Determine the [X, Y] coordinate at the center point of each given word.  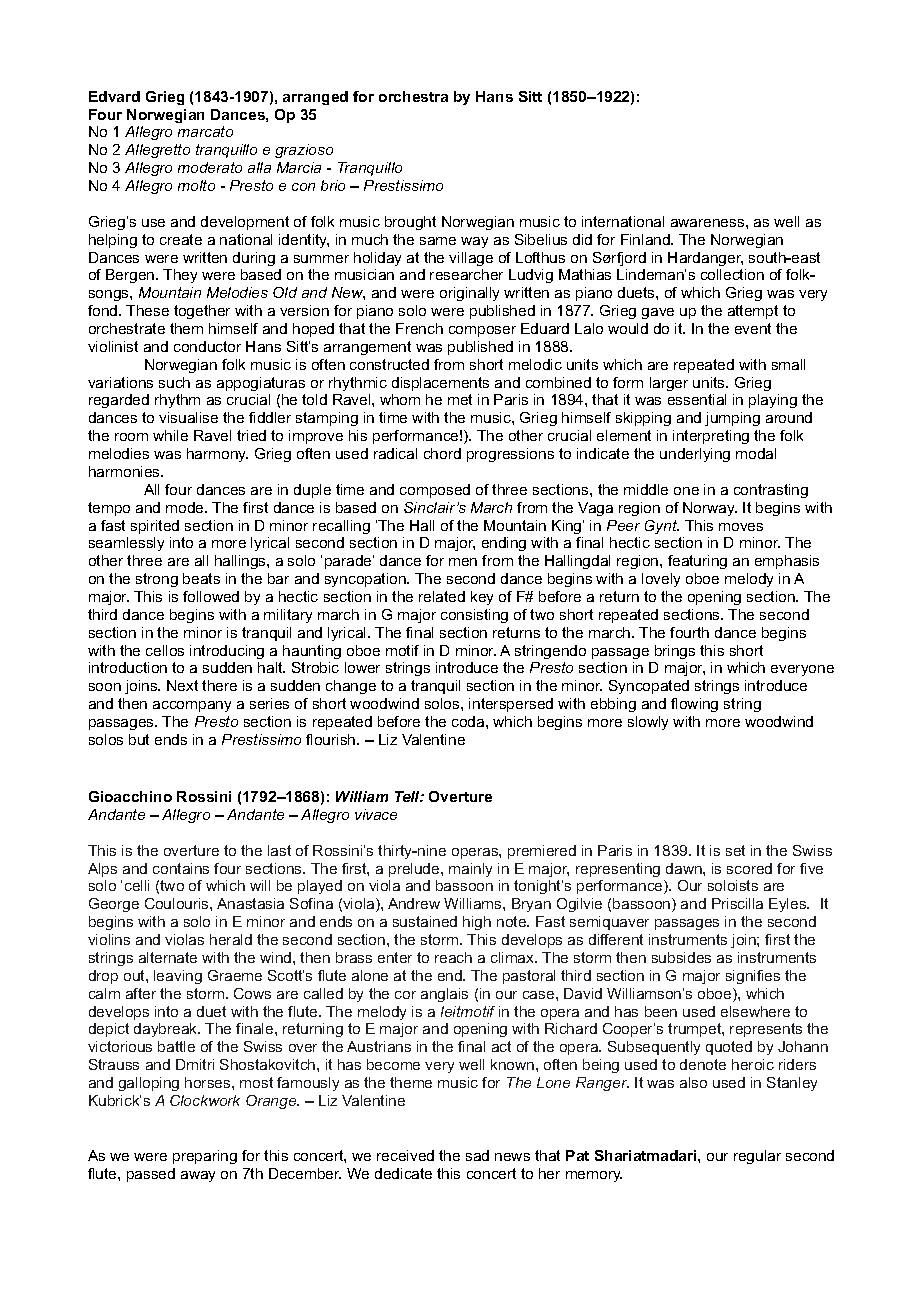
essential [697, 399]
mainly [470, 870]
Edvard [114, 96]
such [174, 382]
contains [181, 868]
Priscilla [737, 903]
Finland [646, 239]
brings [675, 652]
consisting [474, 616]
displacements [440, 384]
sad [477, 1155]
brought [410, 223]
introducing [227, 652]
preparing [205, 1157]
